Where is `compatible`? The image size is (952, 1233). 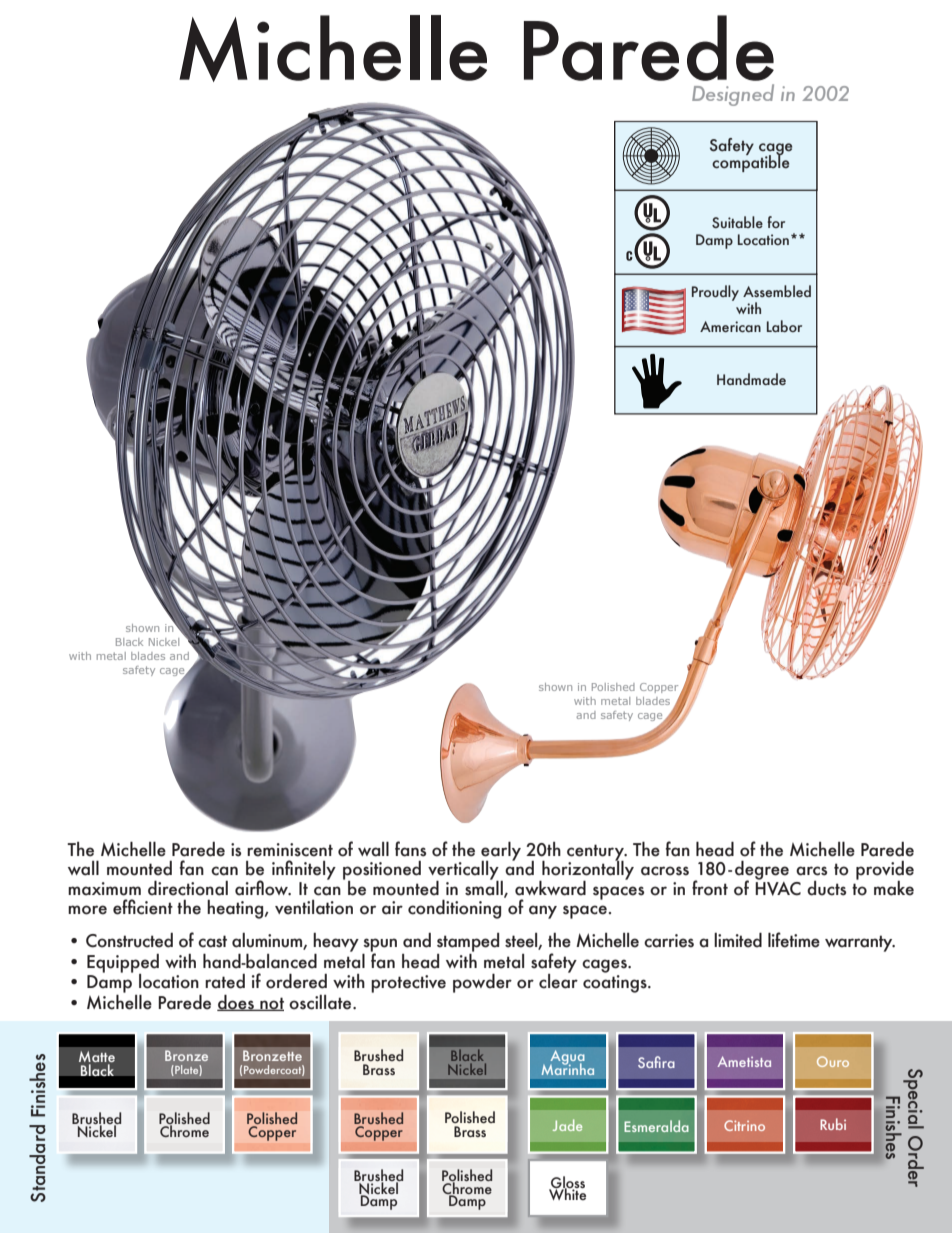
compatible is located at coordinates (750, 162).
